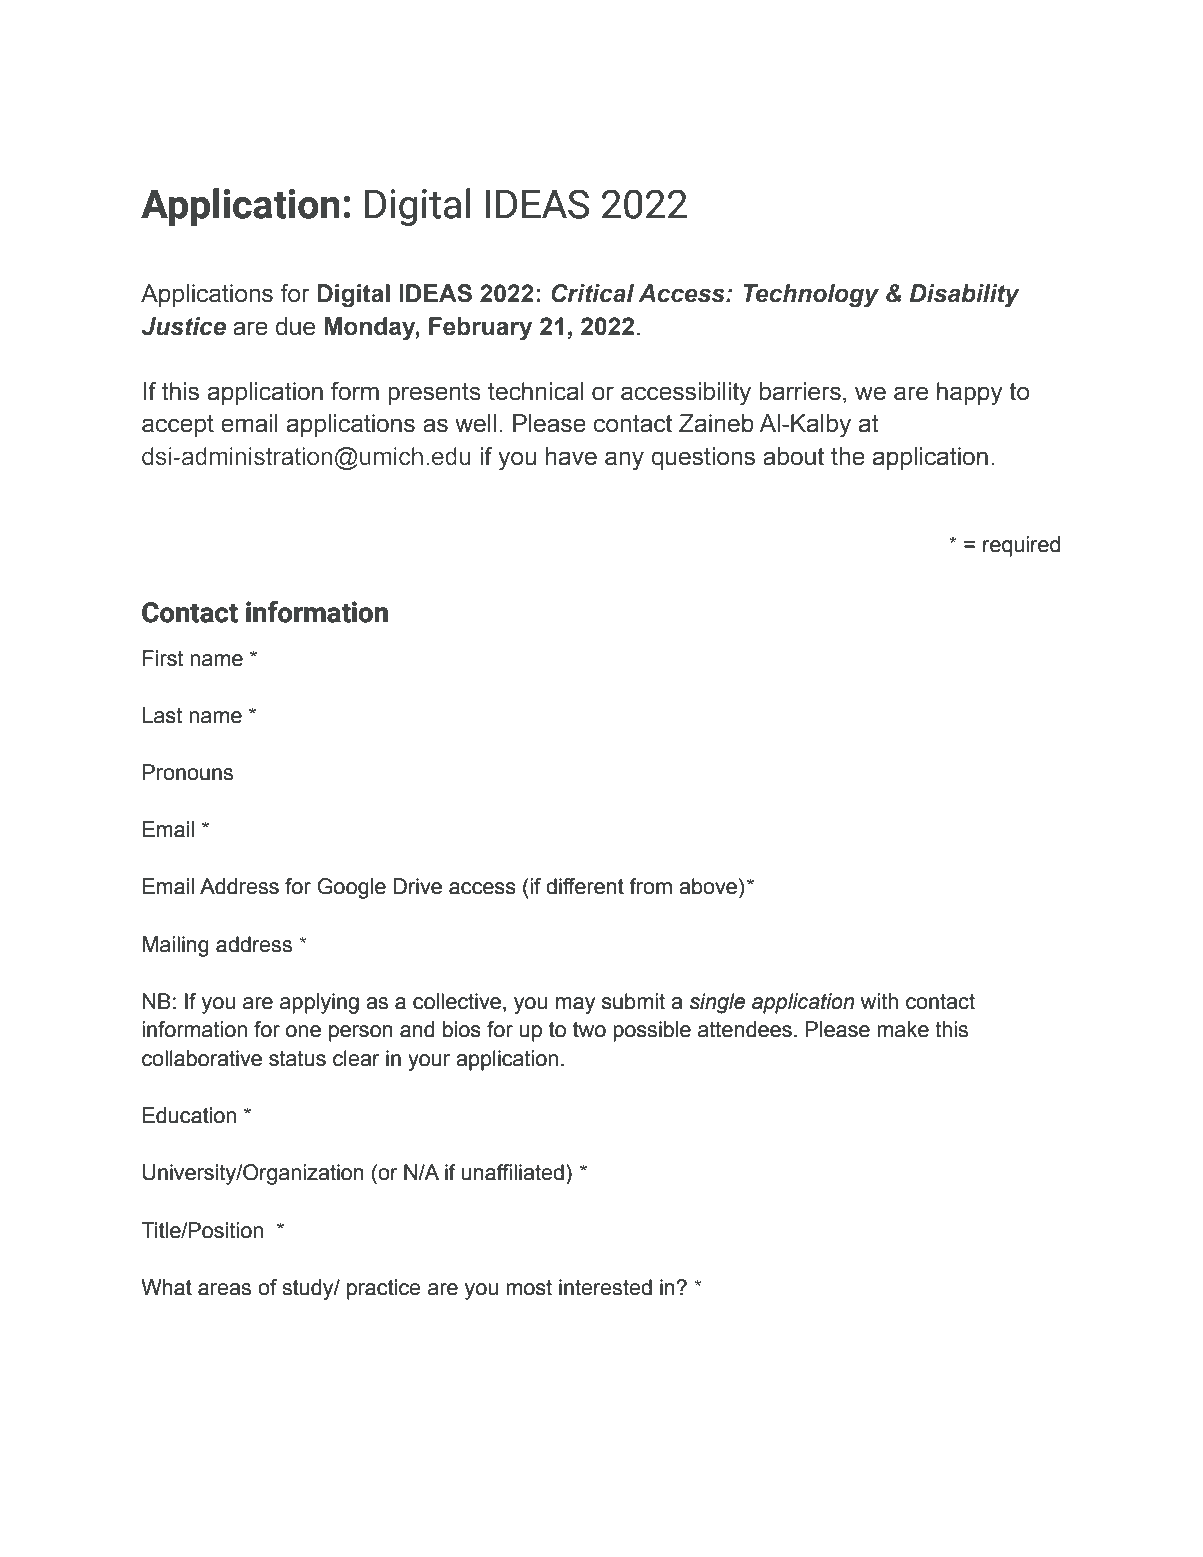  Describe the element at coordinates (529, 1288) in the page. I see `most` at that location.
